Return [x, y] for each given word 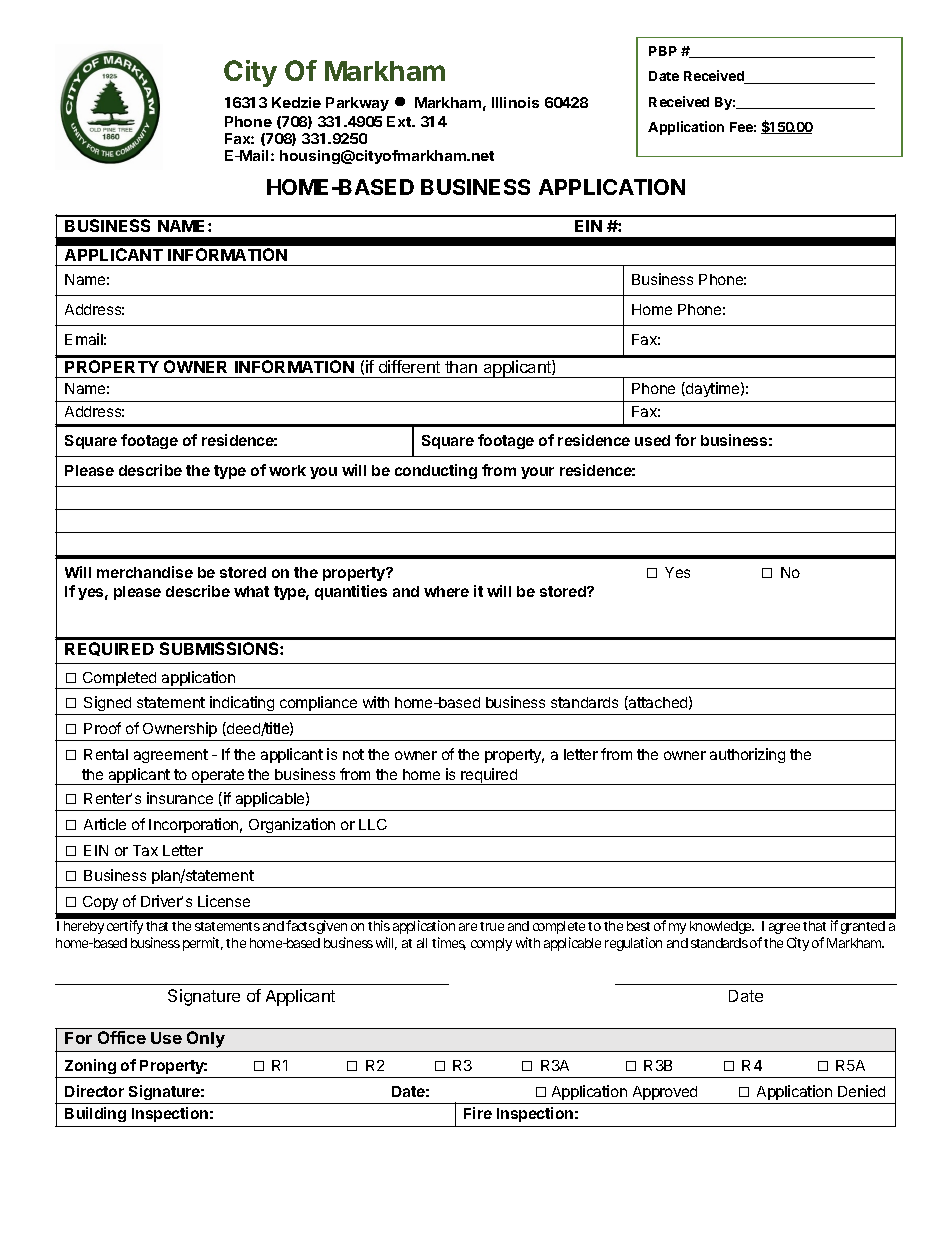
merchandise [145, 572]
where [446, 591]
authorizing [747, 755]
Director [94, 1091]
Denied [861, 1091]
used [652, 440]
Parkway [357, 104]
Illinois [515, 102]
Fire [478, 1113]
